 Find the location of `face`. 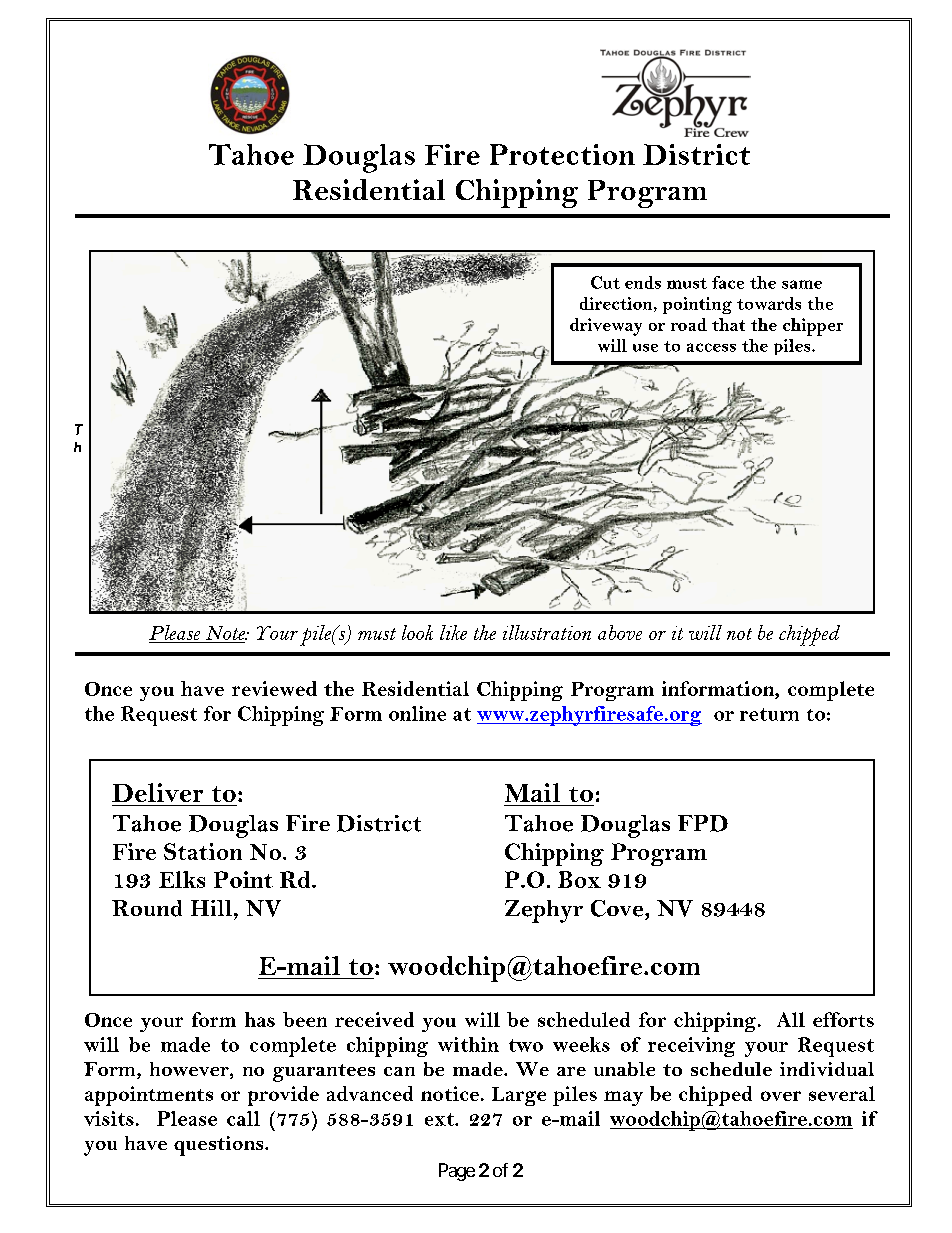

face is located at coordinates (728, 282).
